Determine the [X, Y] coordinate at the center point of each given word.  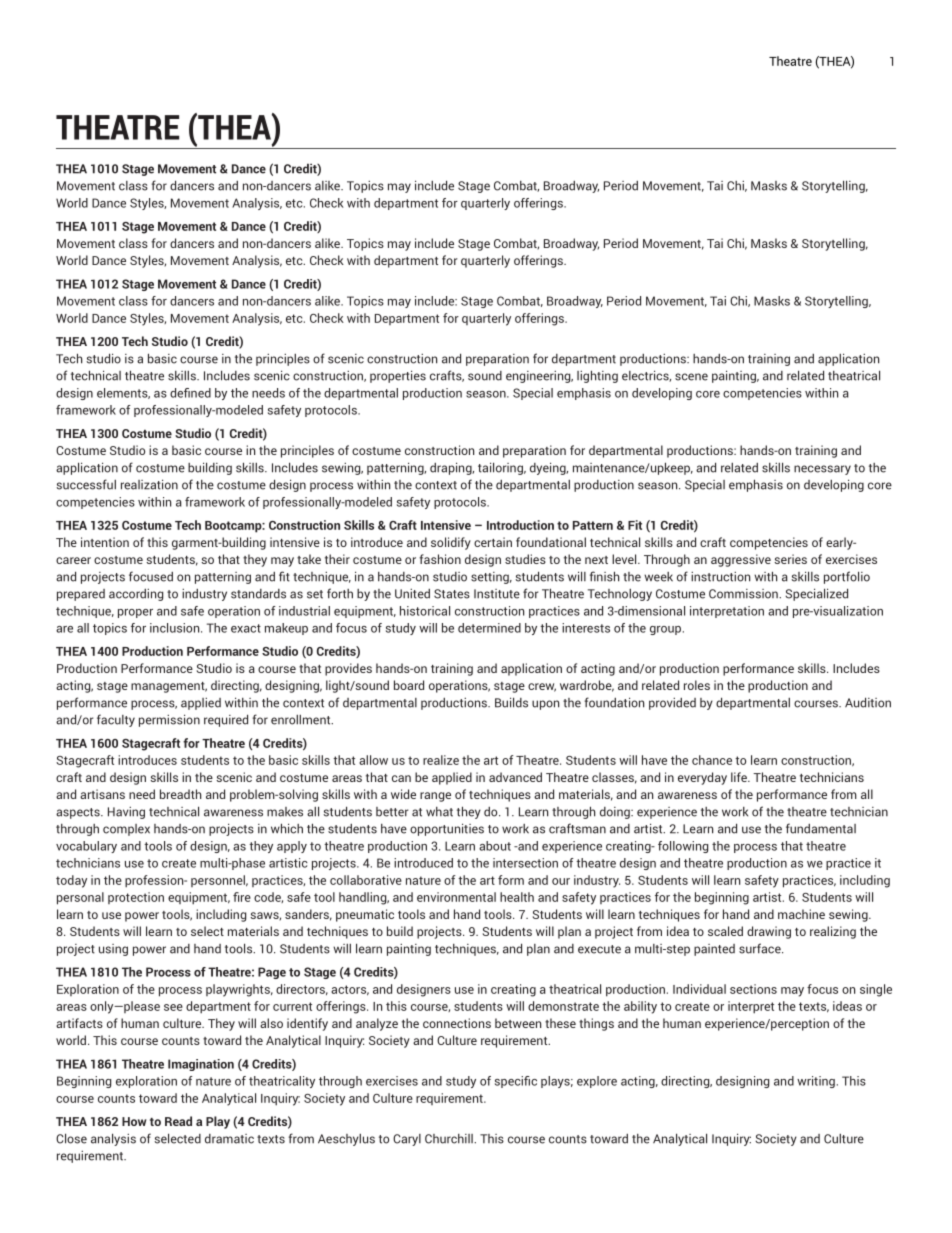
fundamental [821, 828]
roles [697, 685]
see [173, 1007]
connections [457, 1023]
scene [691, 377]
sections [753, 989]
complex [126, 830]
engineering [539, 377]
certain [493, 542]
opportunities [447, 829]
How [134, 1121]
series [790, 559]
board [409, 685]
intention [105, 542]
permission [169, 720]
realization [149, 484]
